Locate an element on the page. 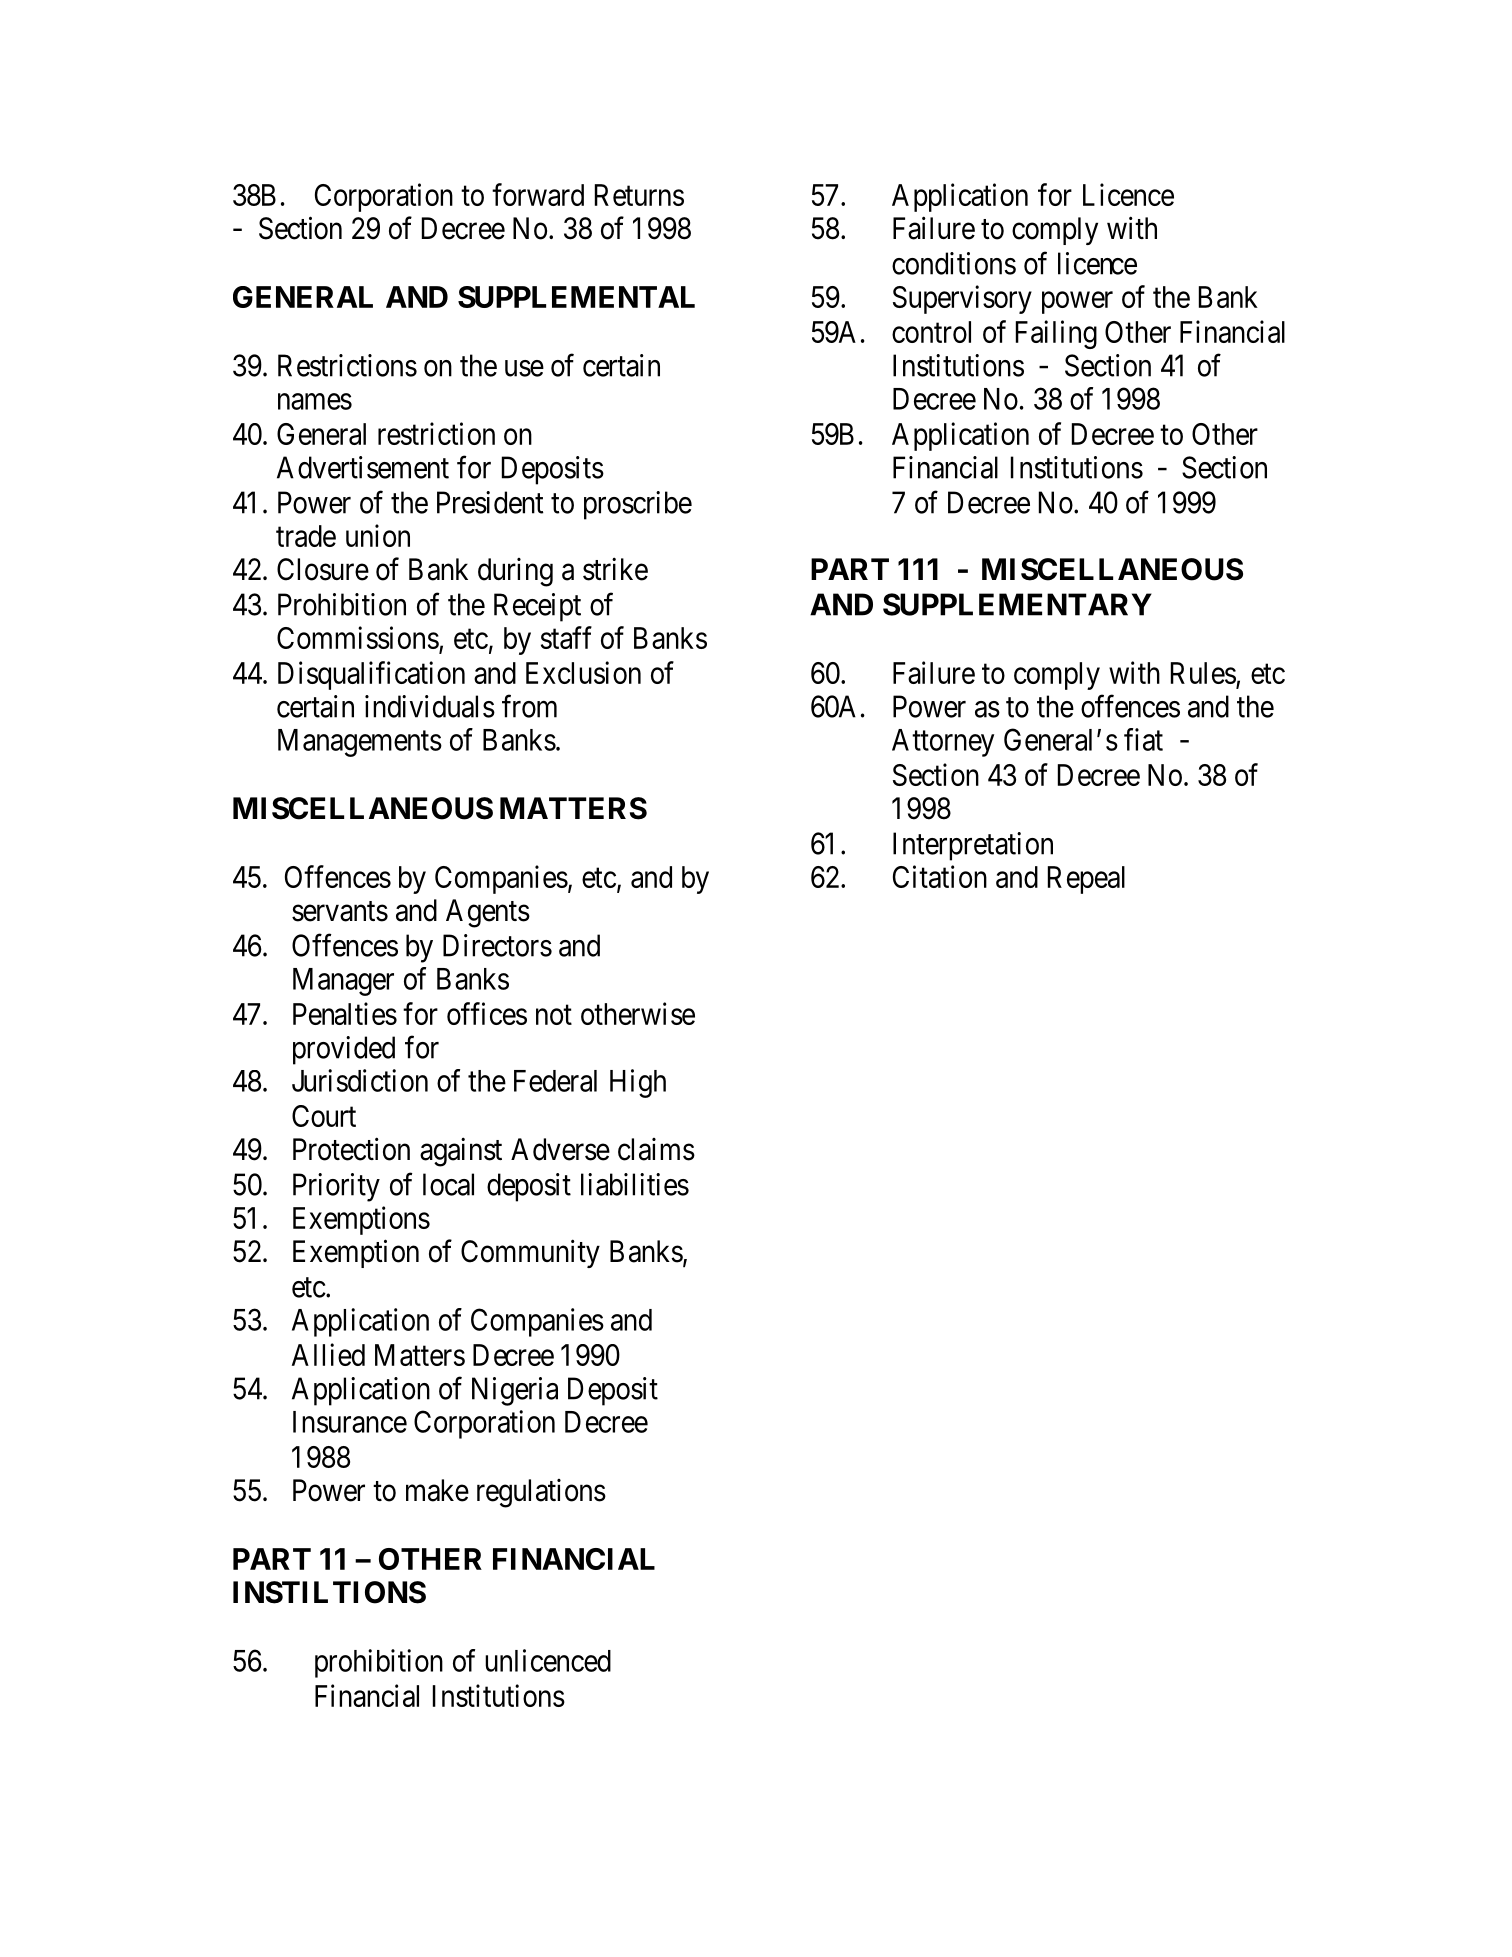 This image has height=1957, width=1512. Supervisory is located at coordinates (962, 299).
